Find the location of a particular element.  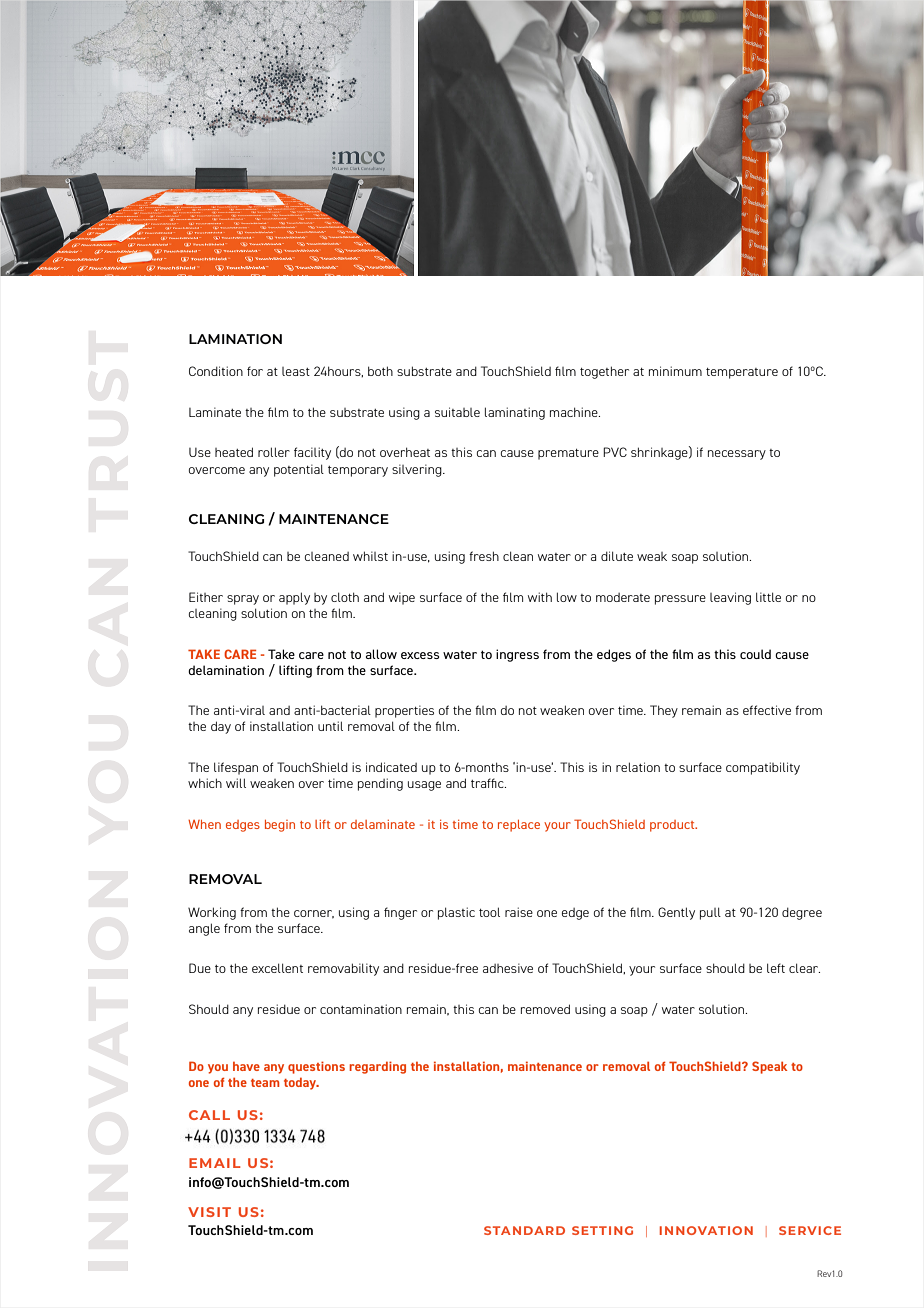

begin is located at coordinates (280, 826).
